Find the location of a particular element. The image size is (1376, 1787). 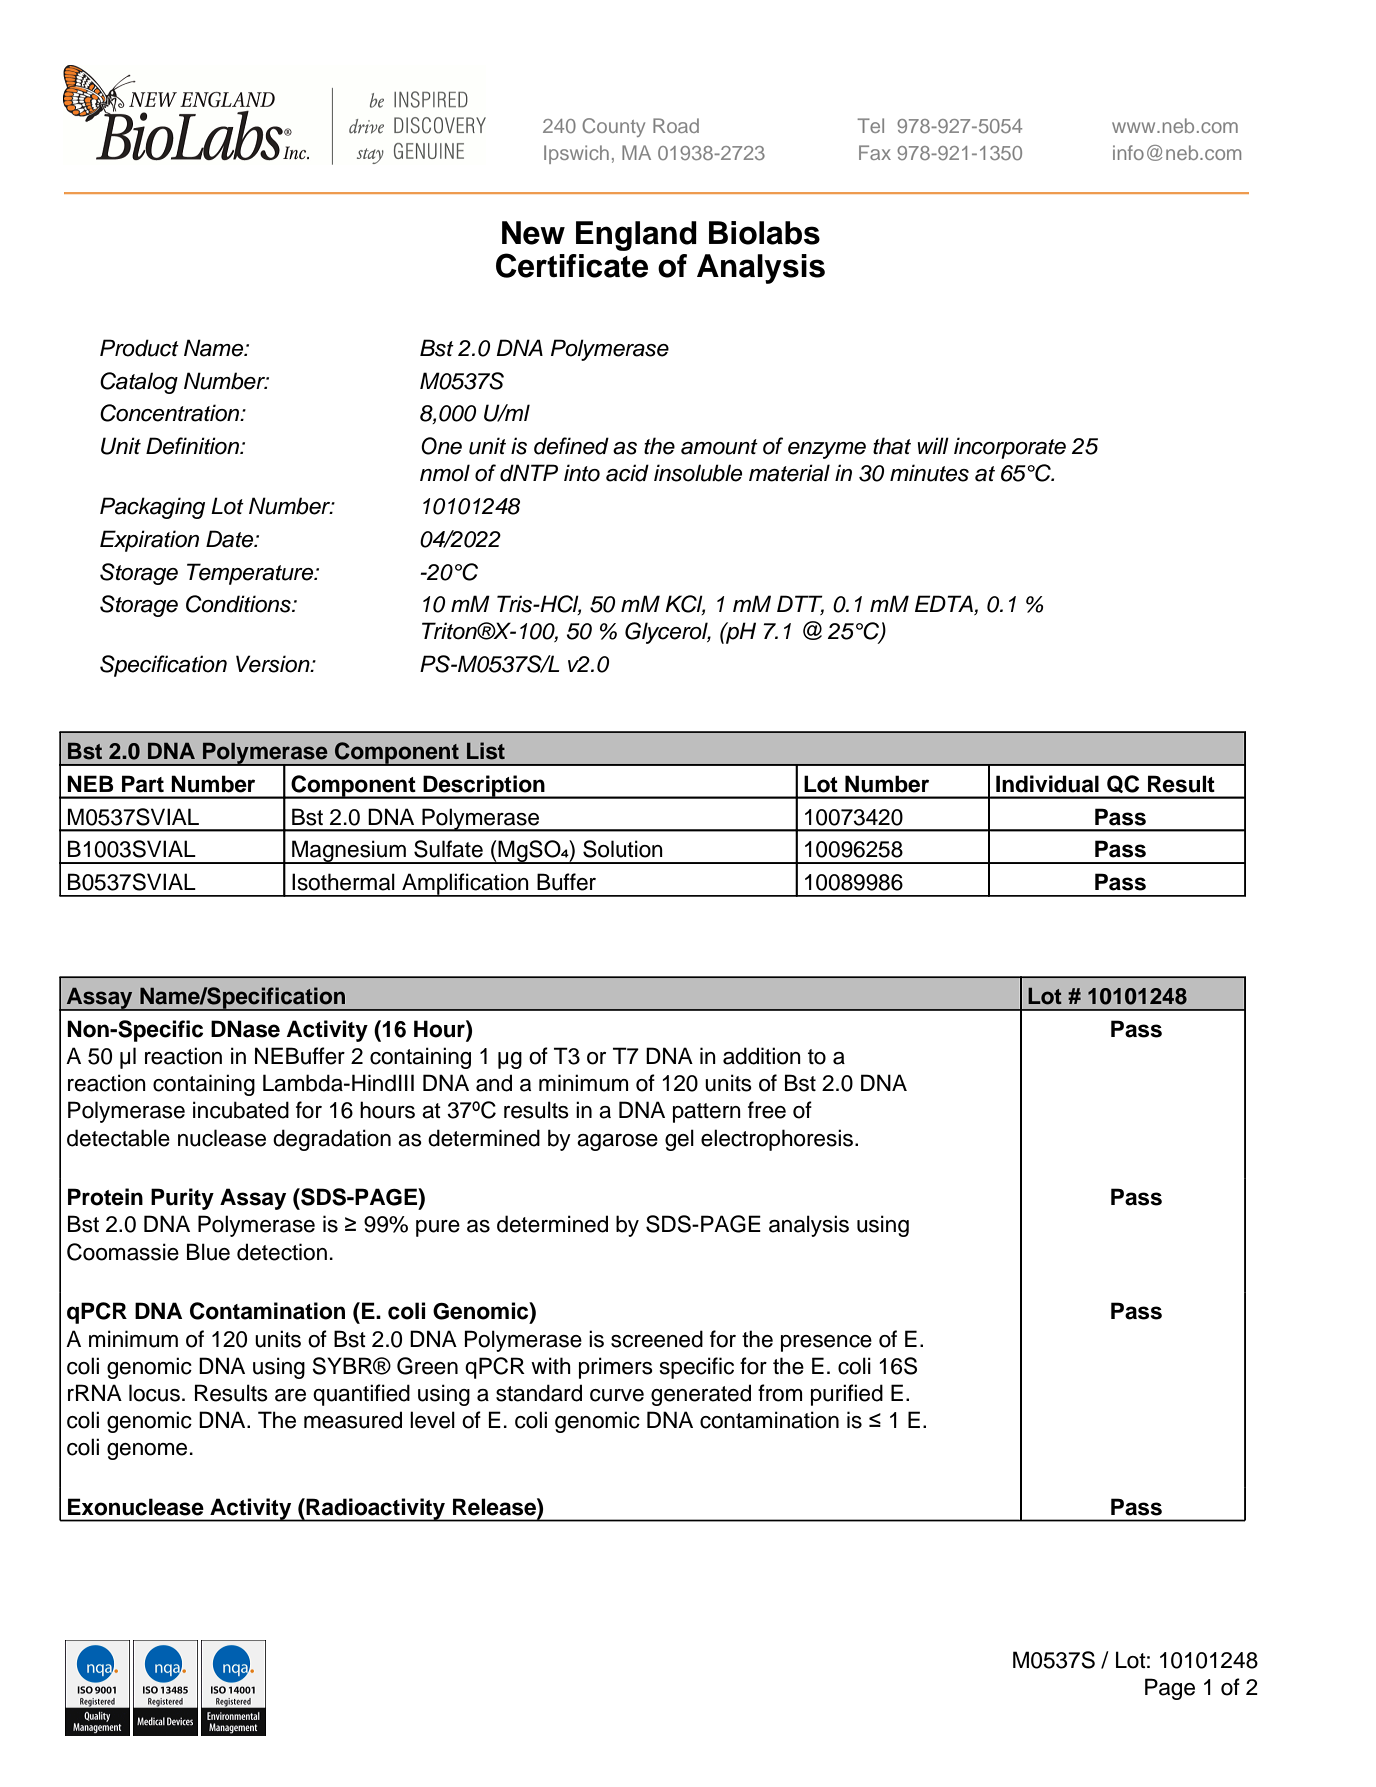

Fax is located at coordinates (875, 152).
